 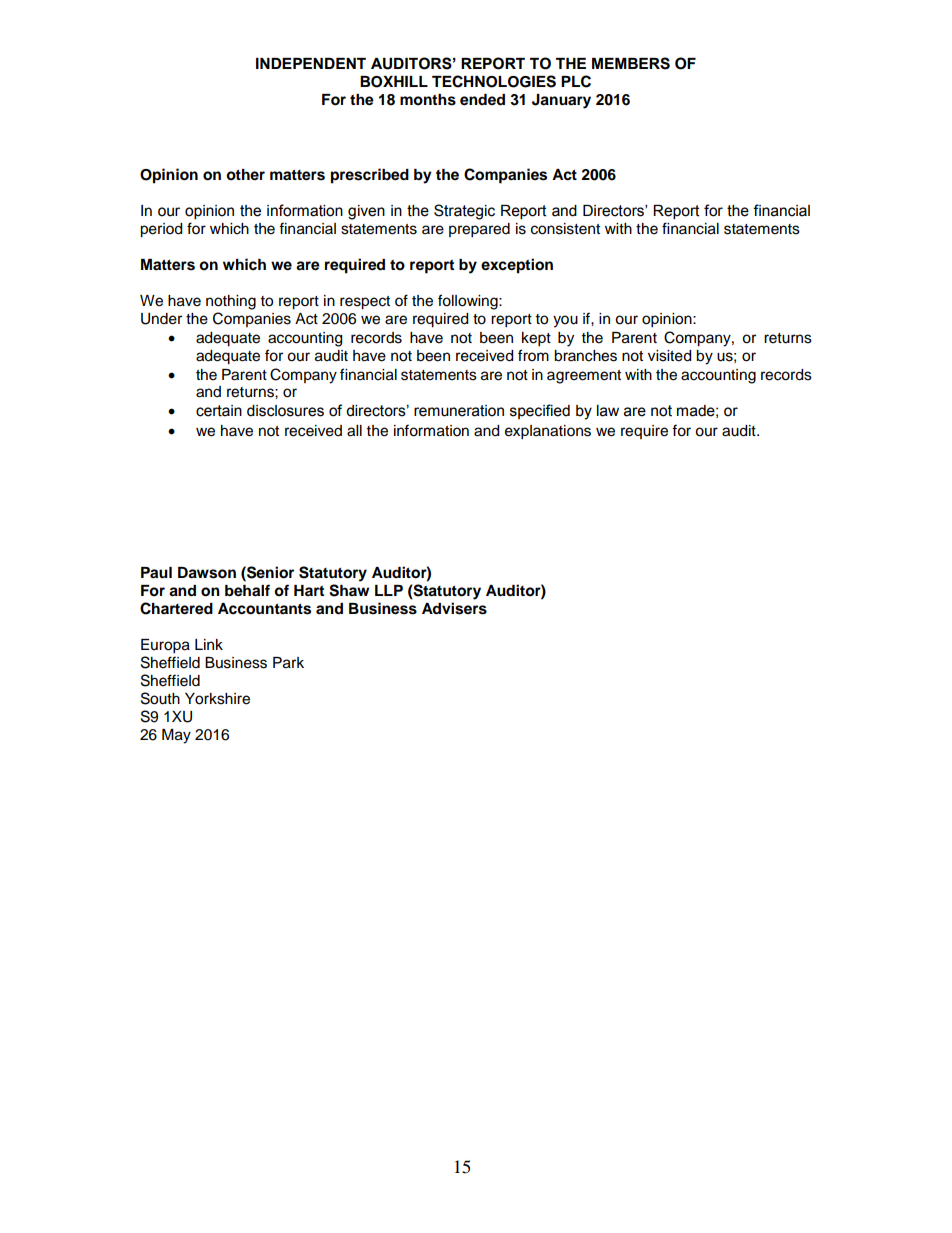 I want to click on Advisers, so click(x=454, y=608).
